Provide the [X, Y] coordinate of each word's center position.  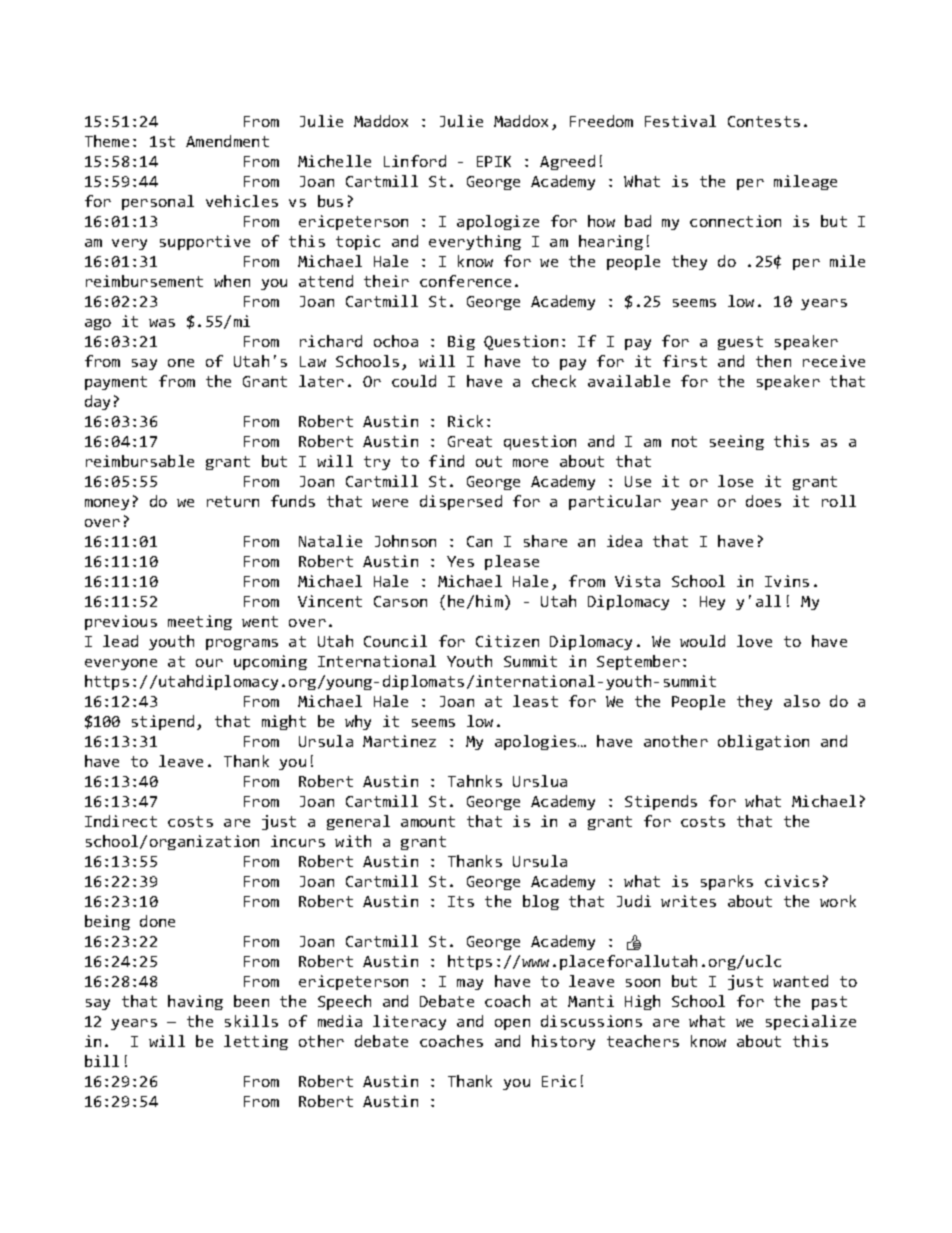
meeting [200, 622]
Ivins [787, 581]
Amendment [227, 141]
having [195, 1002]
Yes [460, 561]
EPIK [494, 161]
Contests [764, 121]
